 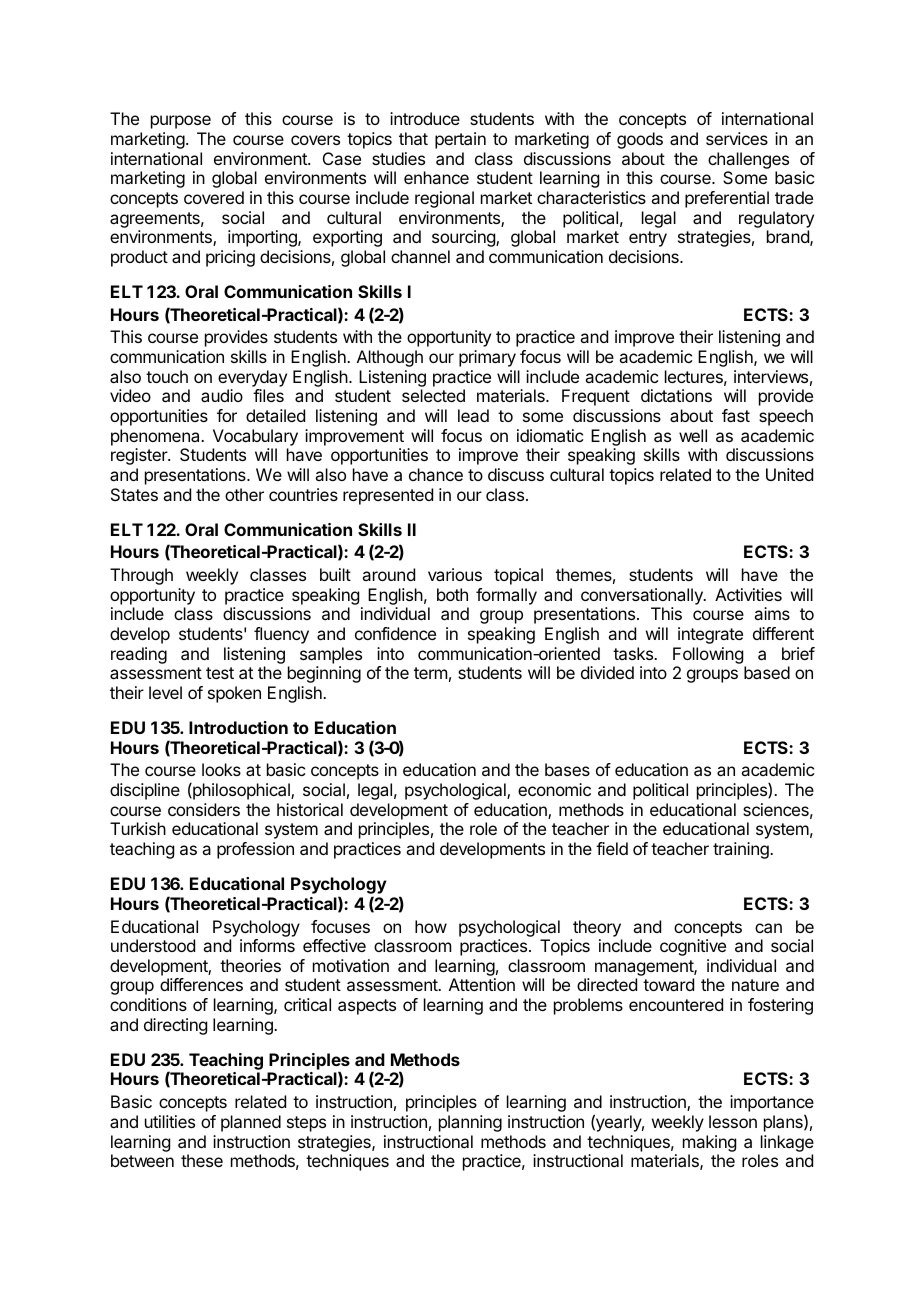 I want to click on these, so click(x=202, y=1160).
